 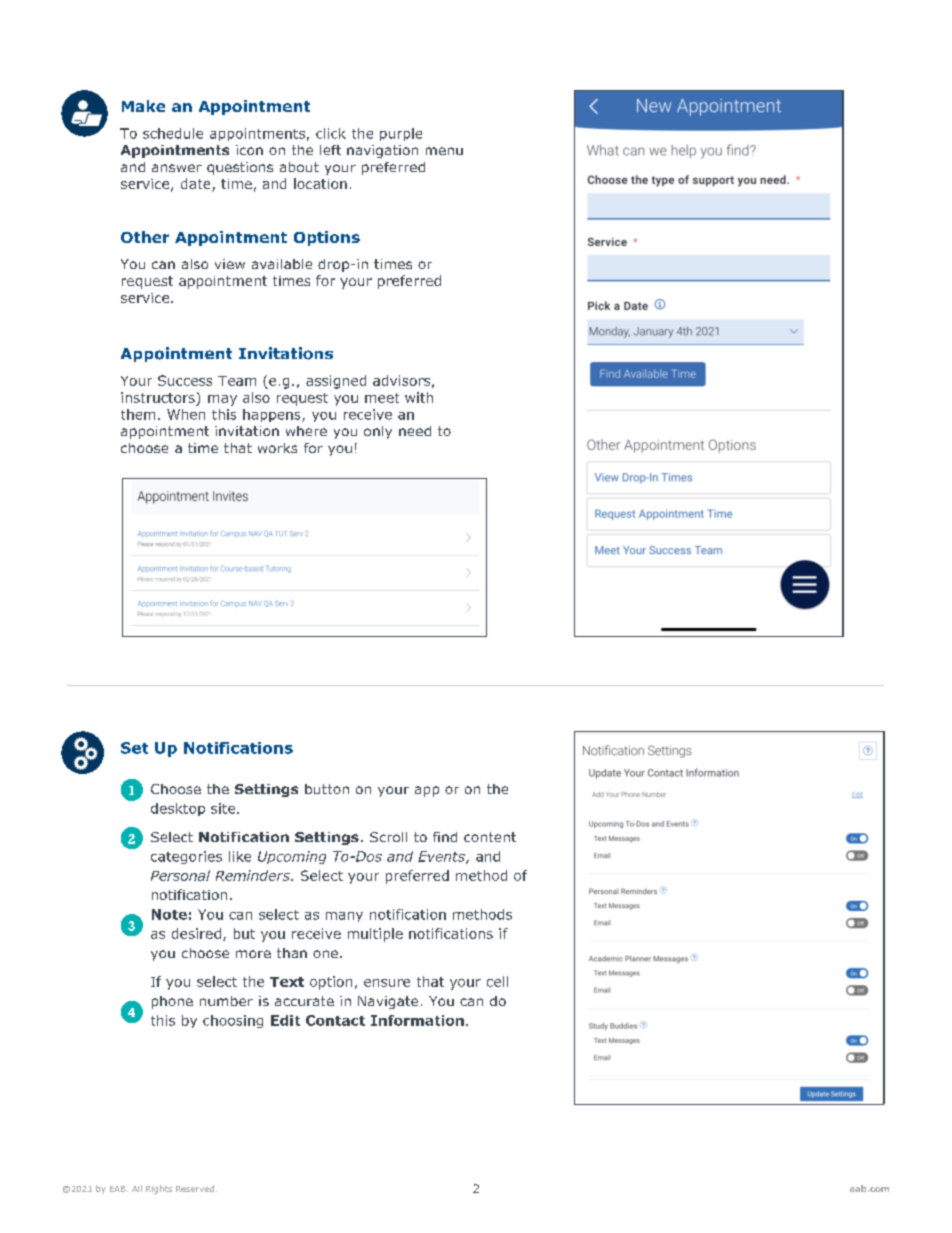 I want to click on click, so click(x=331, y=133).
